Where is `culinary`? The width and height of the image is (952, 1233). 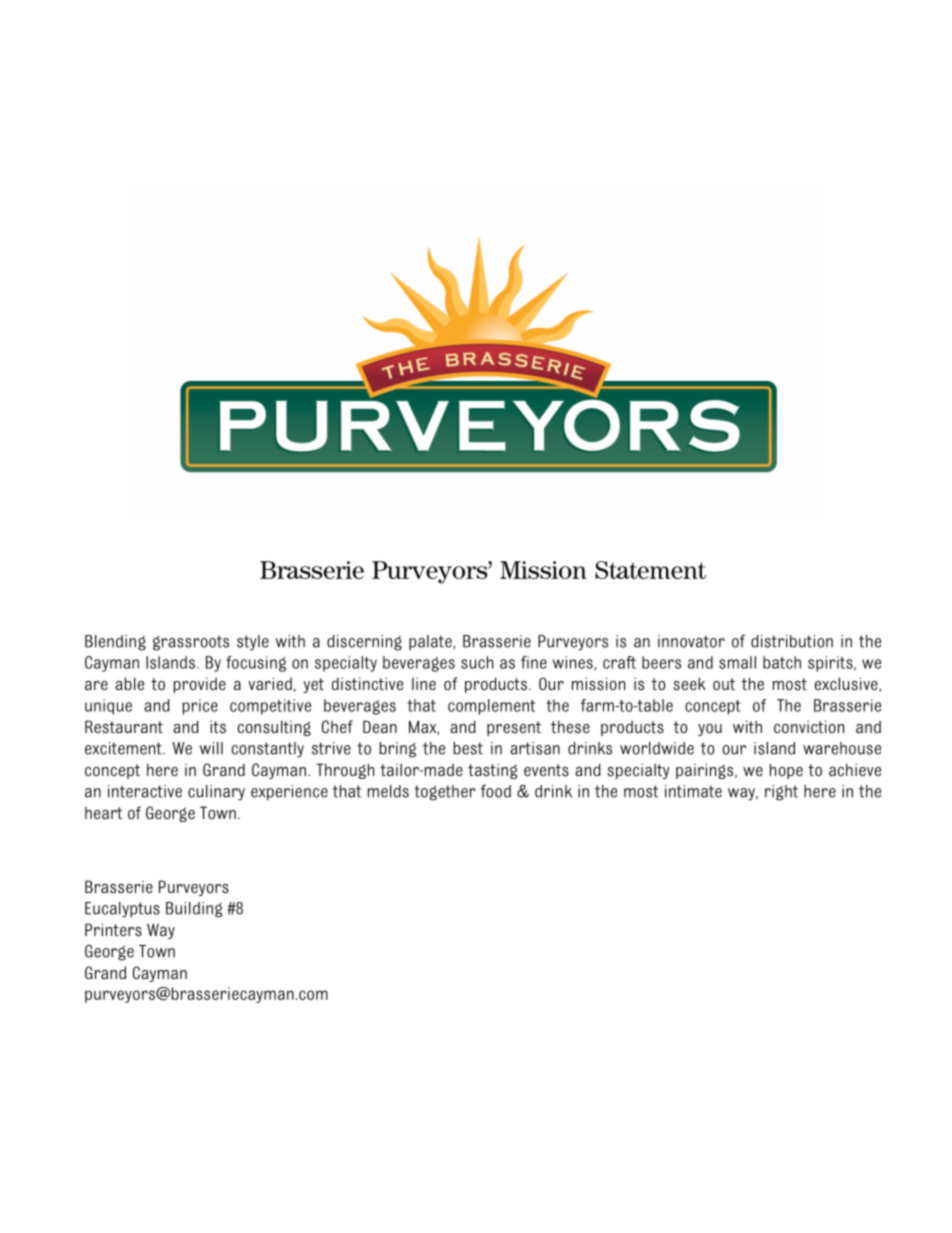
culinary is located at coordinates (216, 793).
